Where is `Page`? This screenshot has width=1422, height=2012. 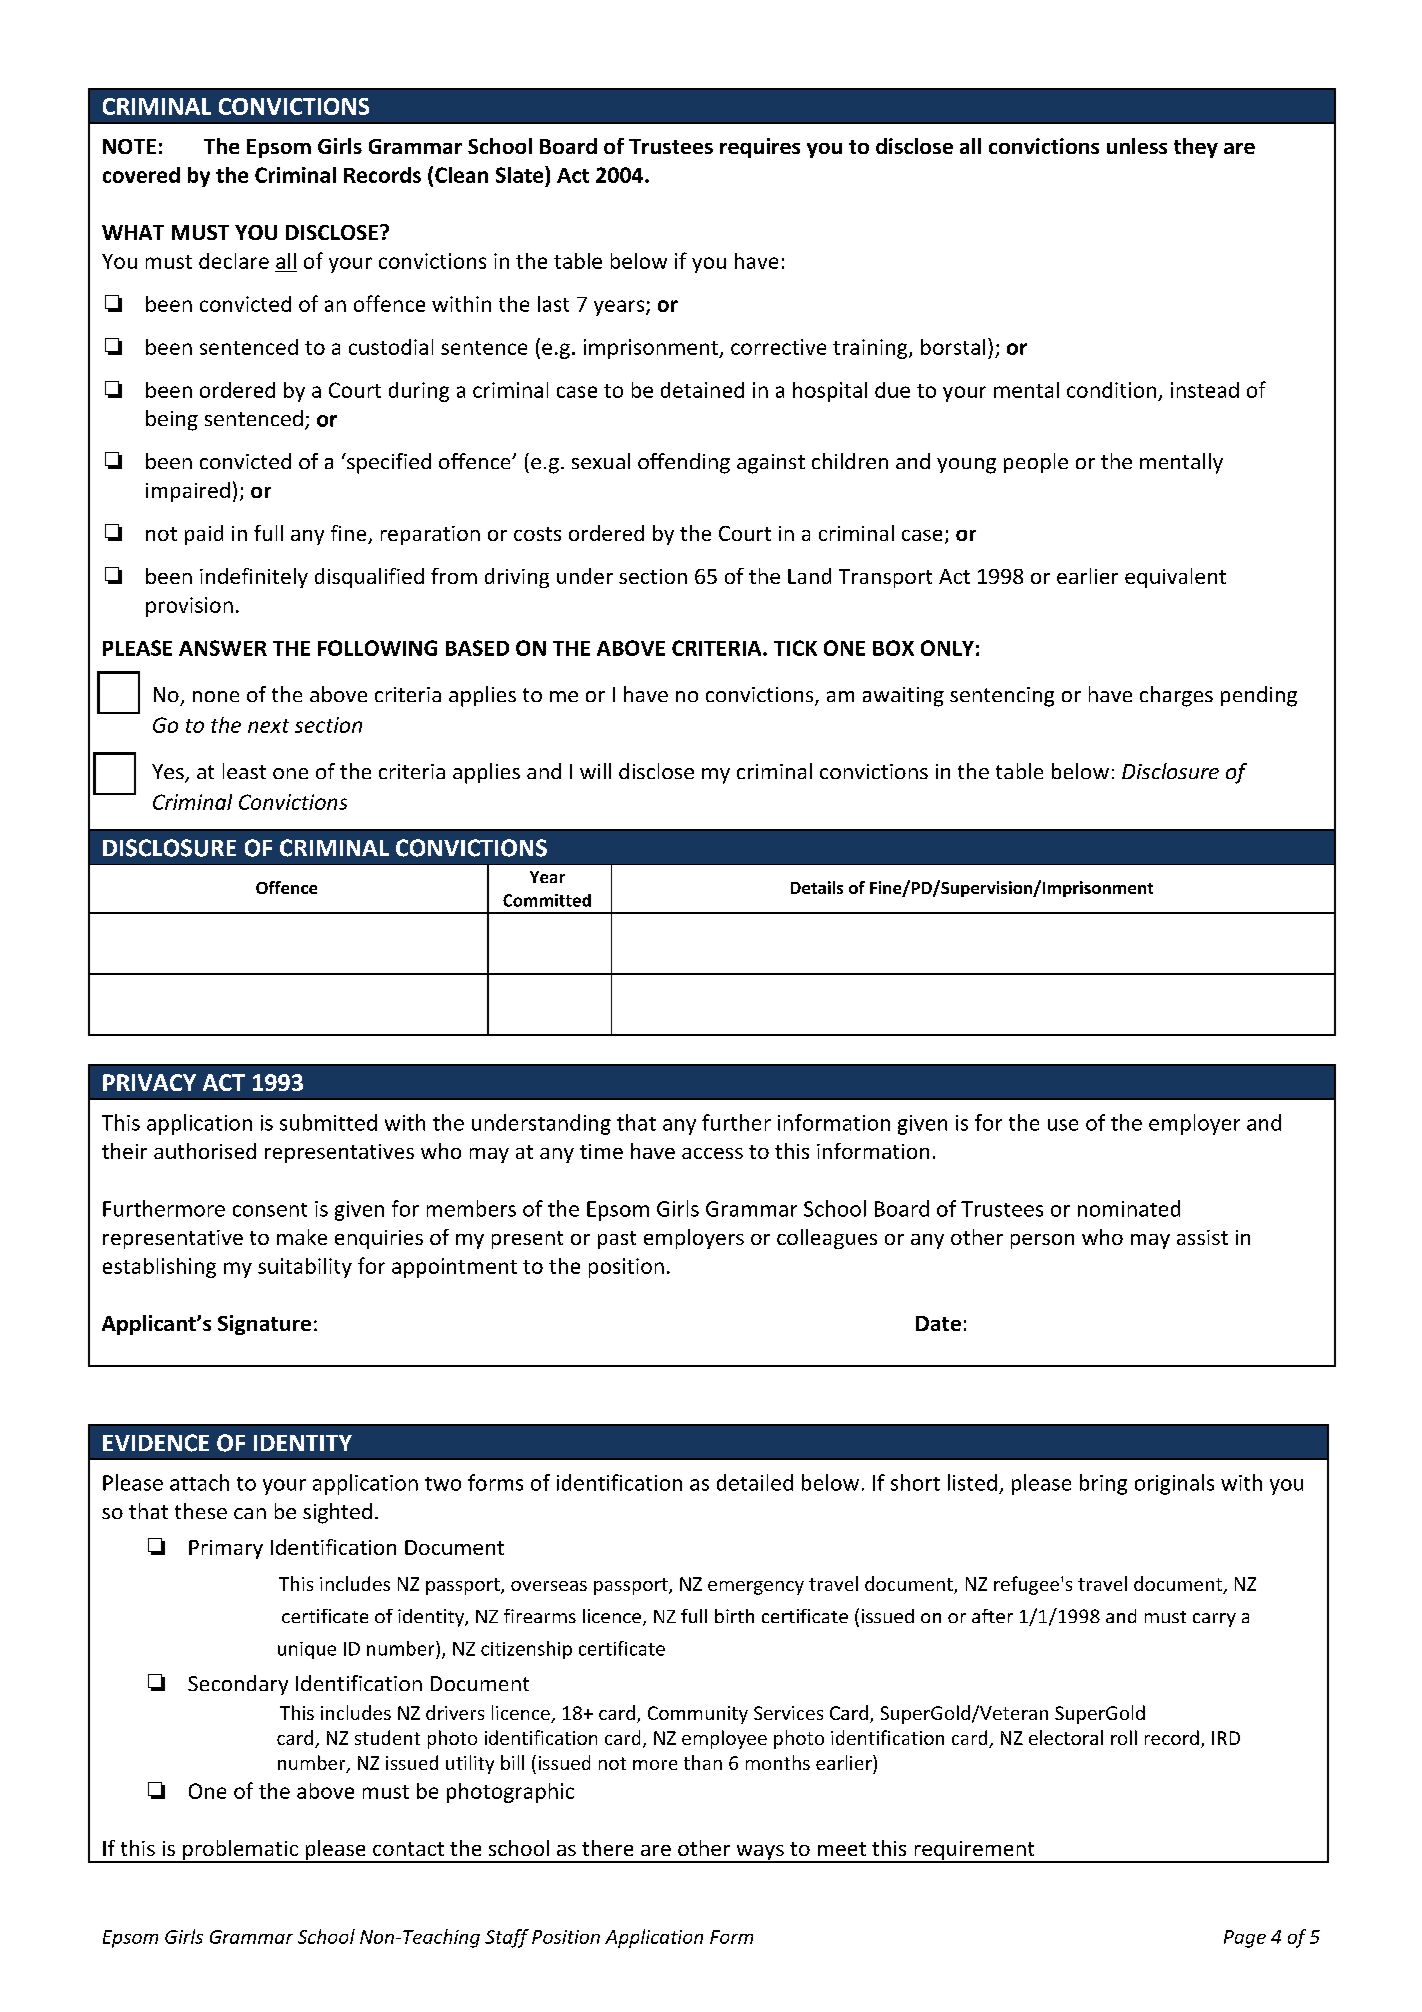 Page is located at coordinates (1245, 1939).
